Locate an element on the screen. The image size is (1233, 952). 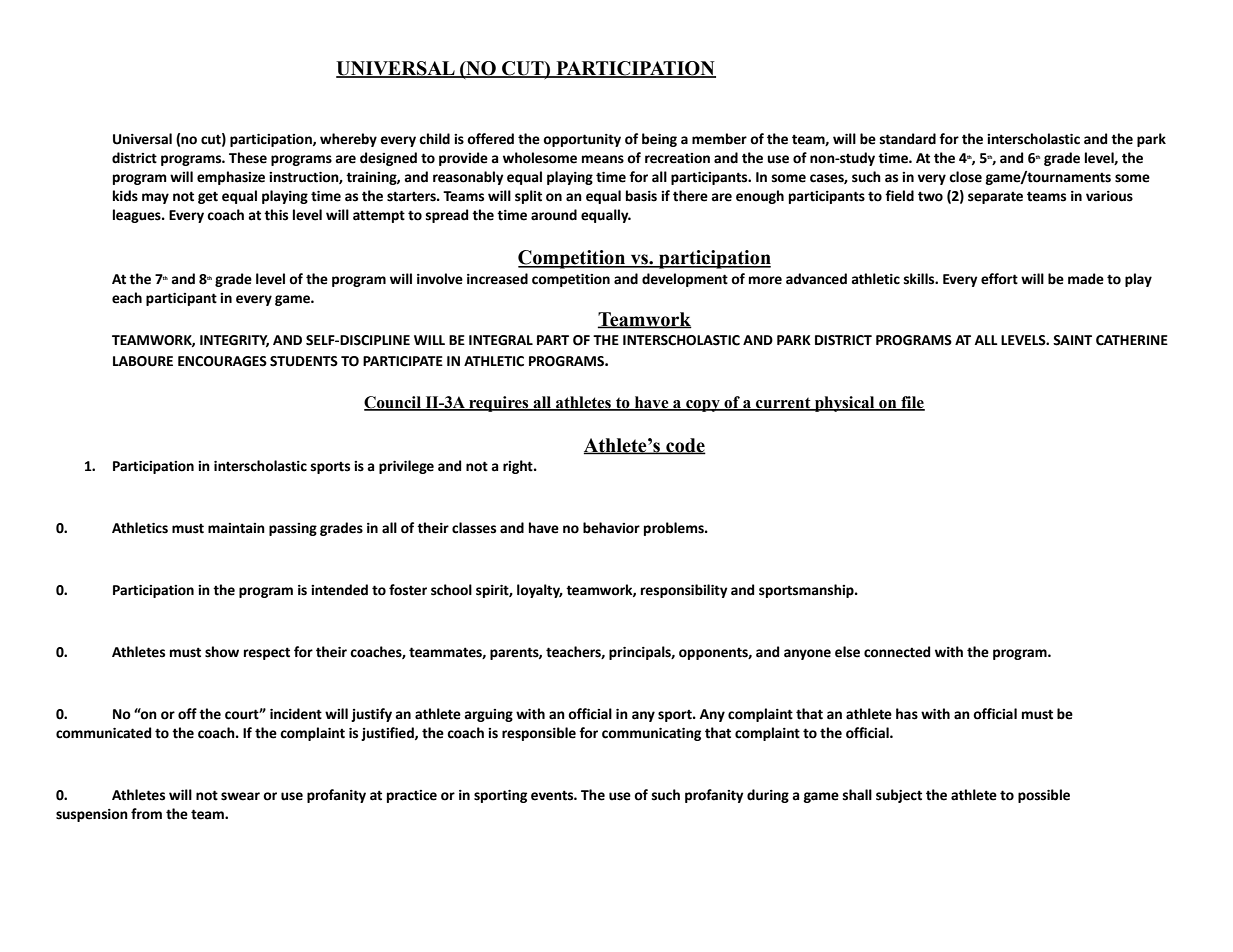
swear is located at coordinates (240, 796).
